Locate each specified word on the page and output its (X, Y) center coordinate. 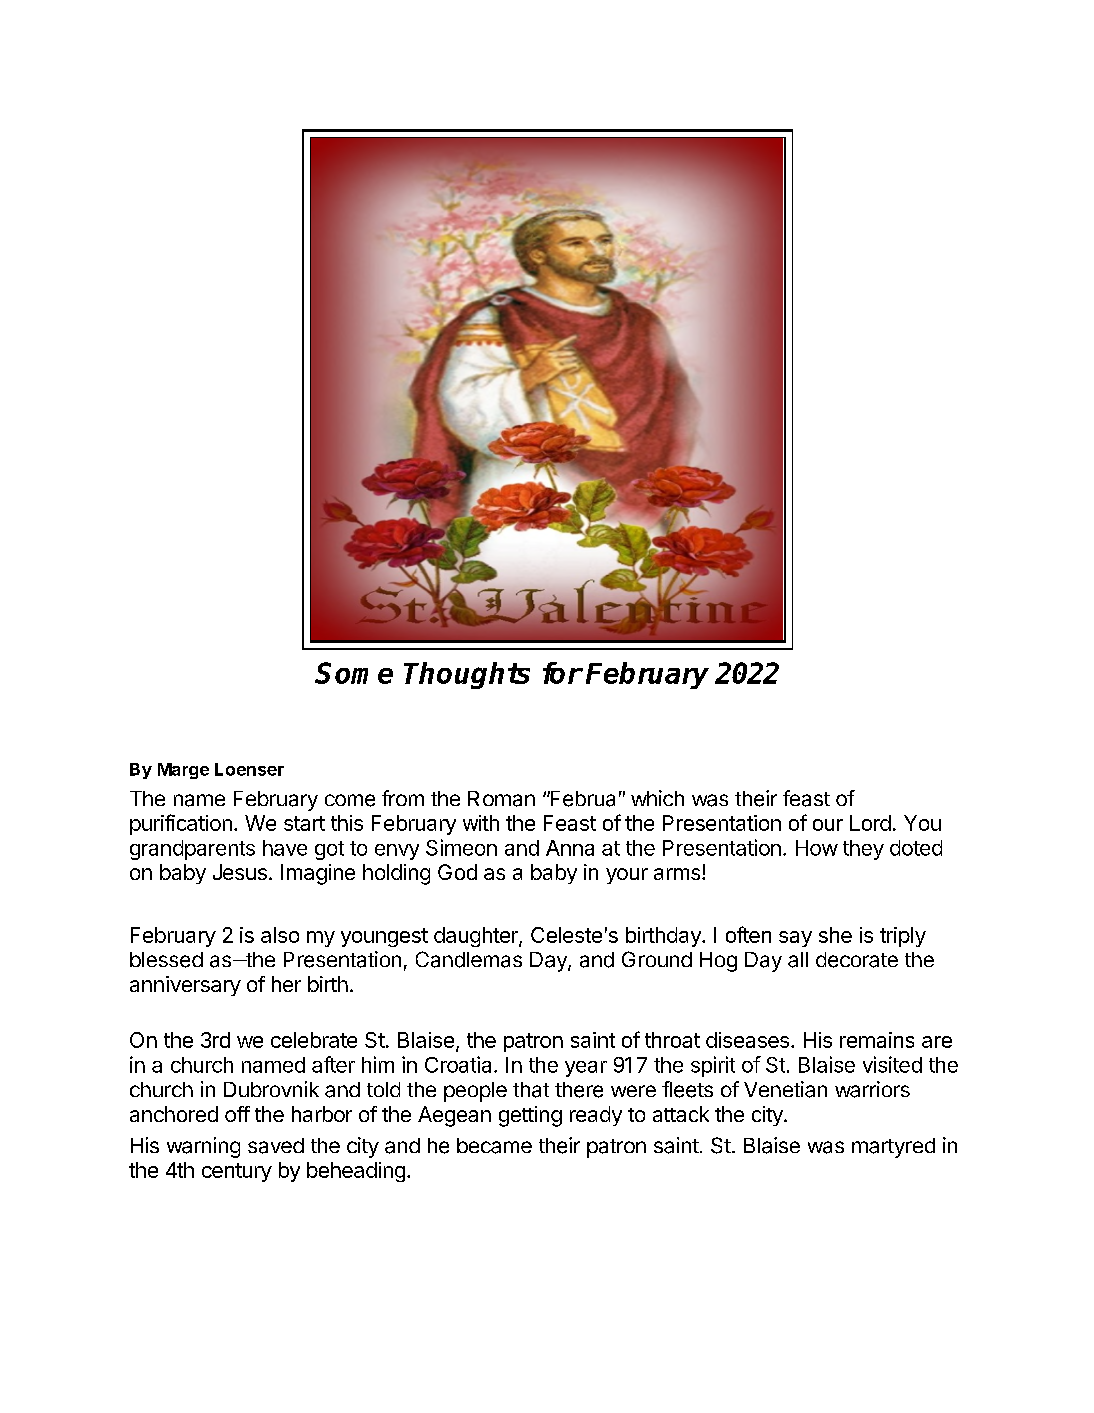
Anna (570, 848)
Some (354, 673)
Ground (657, 959)
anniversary (185, 986)
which (657, 798)
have (285, 848)
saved (276, 1146)
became (494, 1146)
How (817, 848)
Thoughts (467, 675)
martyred (893, 1148)
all (798, 960)
